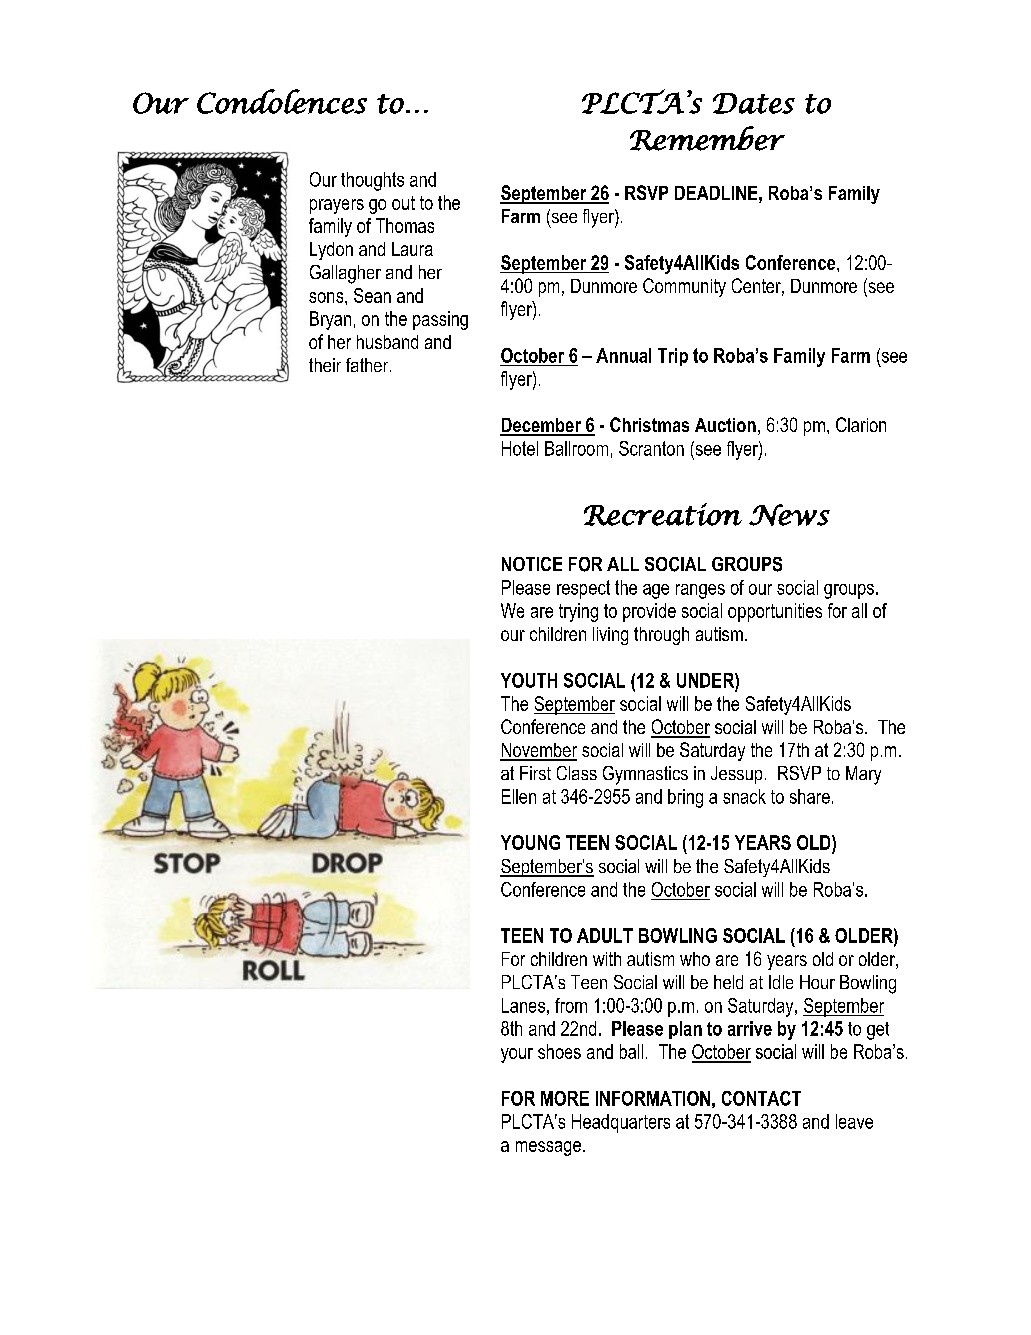 Image resolution: width=1031 pixels, height=1335 pixels. What do you see at coordinates (621, 1123) in the screenshot?
I see `Headquarters` at bounding box center [621, 1123].
